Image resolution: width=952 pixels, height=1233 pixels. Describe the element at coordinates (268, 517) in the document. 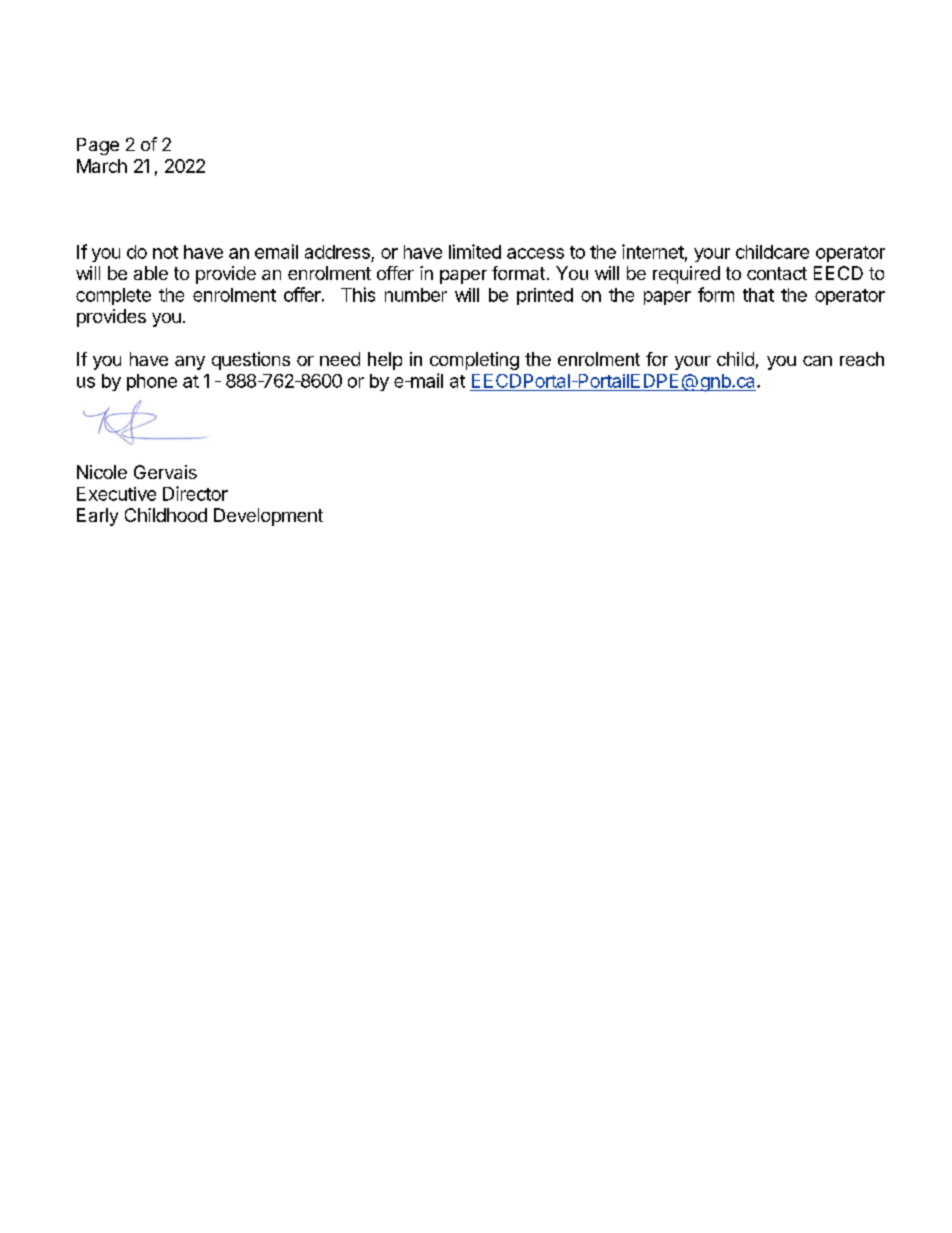

I see `Development` at that location.
